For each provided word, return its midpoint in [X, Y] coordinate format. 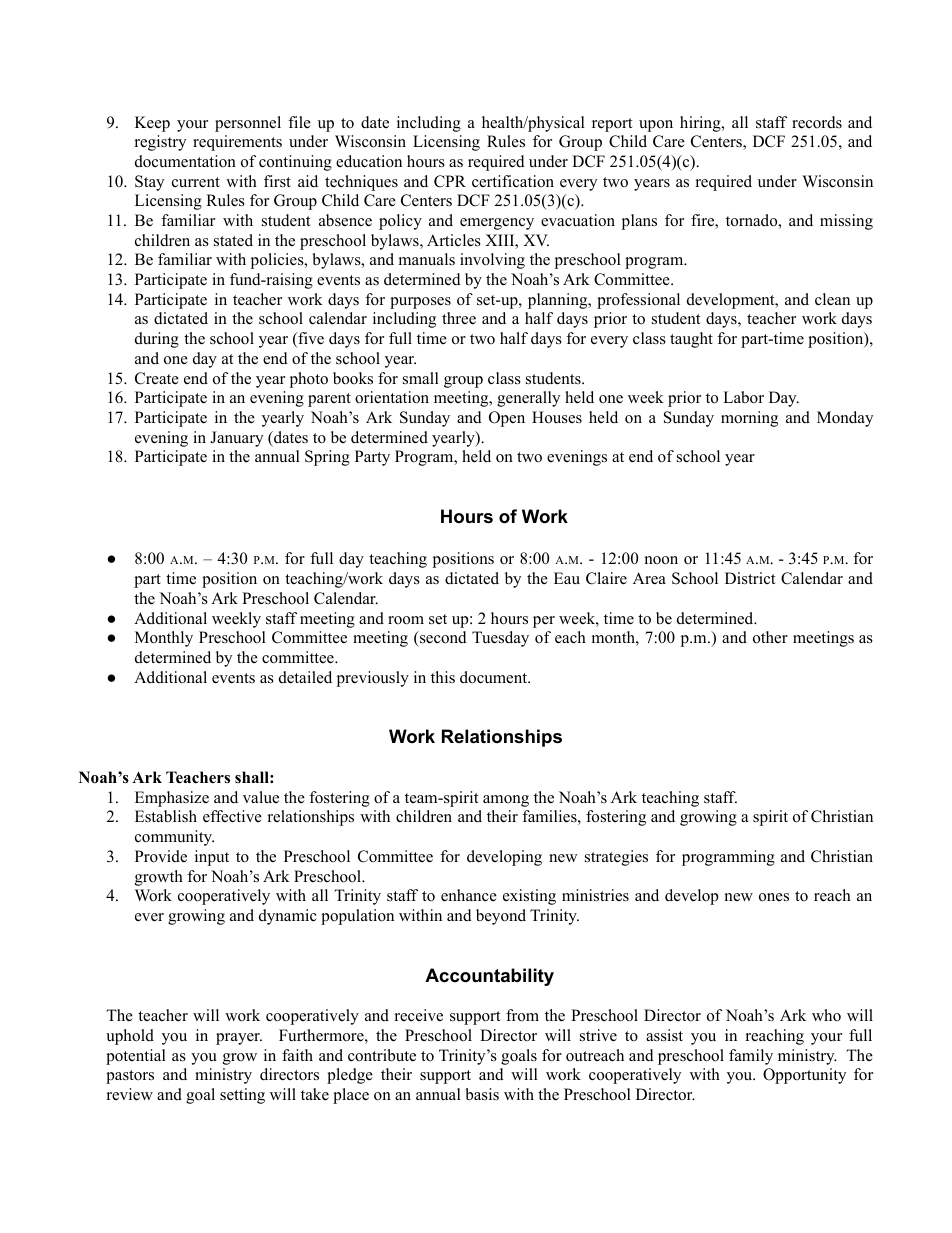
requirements [237, 143]
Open [507, 419]
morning [749, 419]
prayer [239, 1039]
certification [513, 181]
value [261, 797]
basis [482, 1094]
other [770, 637]
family [751, 1057]
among [506, 801]
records [817, 122]
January [236, 439]
